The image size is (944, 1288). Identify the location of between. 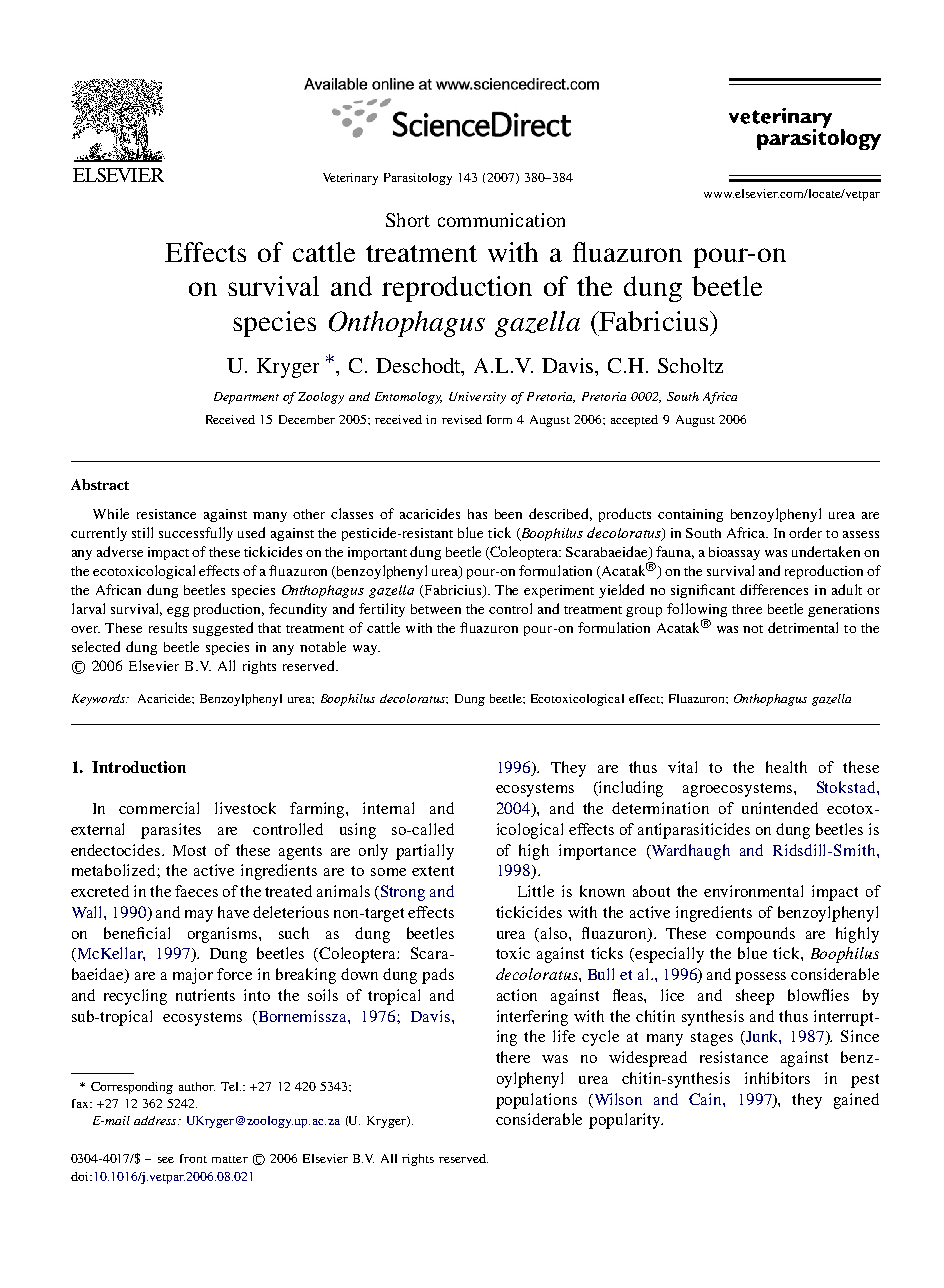
(436, 609).
